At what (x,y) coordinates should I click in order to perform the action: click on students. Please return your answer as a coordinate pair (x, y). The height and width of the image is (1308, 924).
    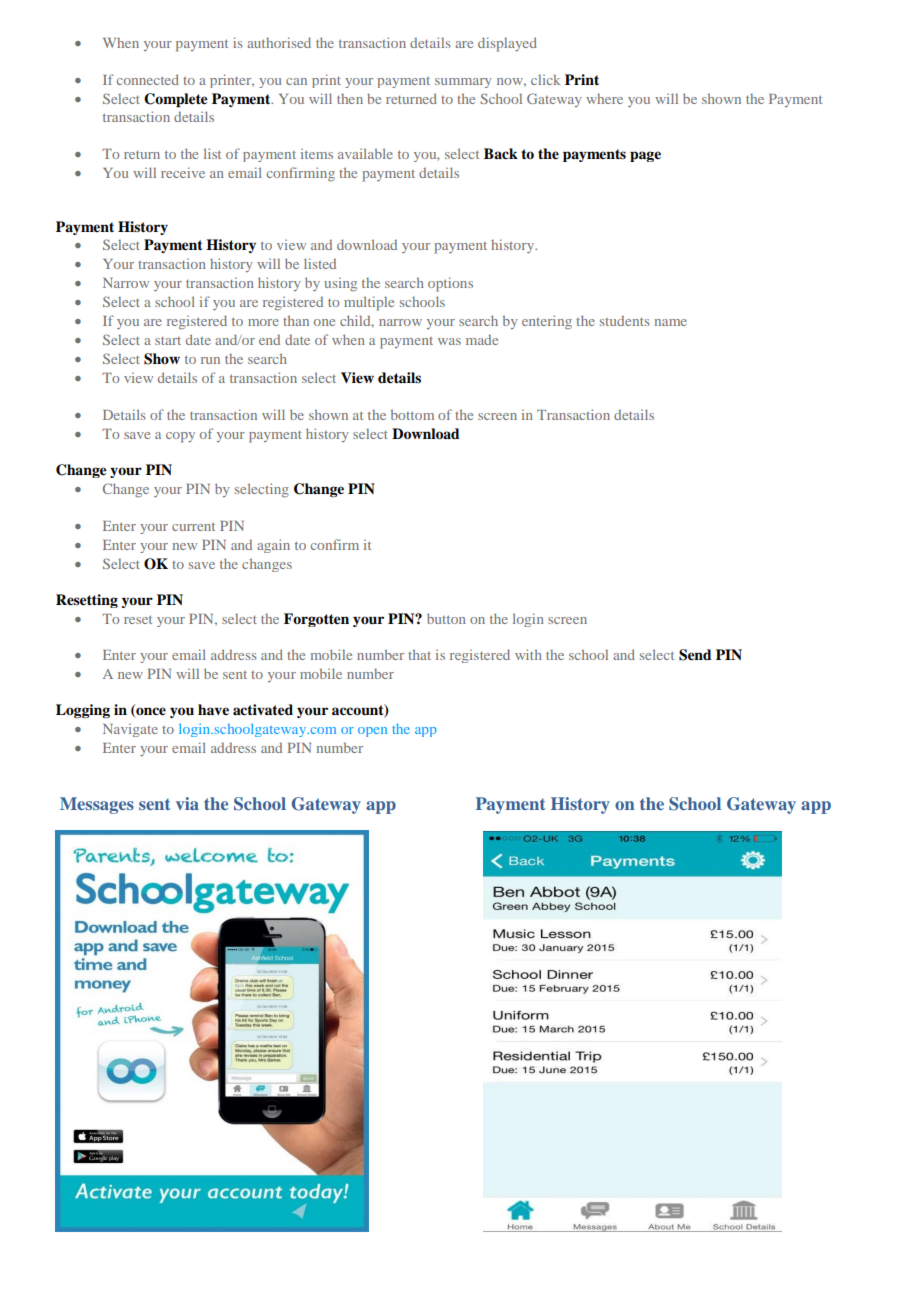
    Looking at the image, I should click on (625, 321).
